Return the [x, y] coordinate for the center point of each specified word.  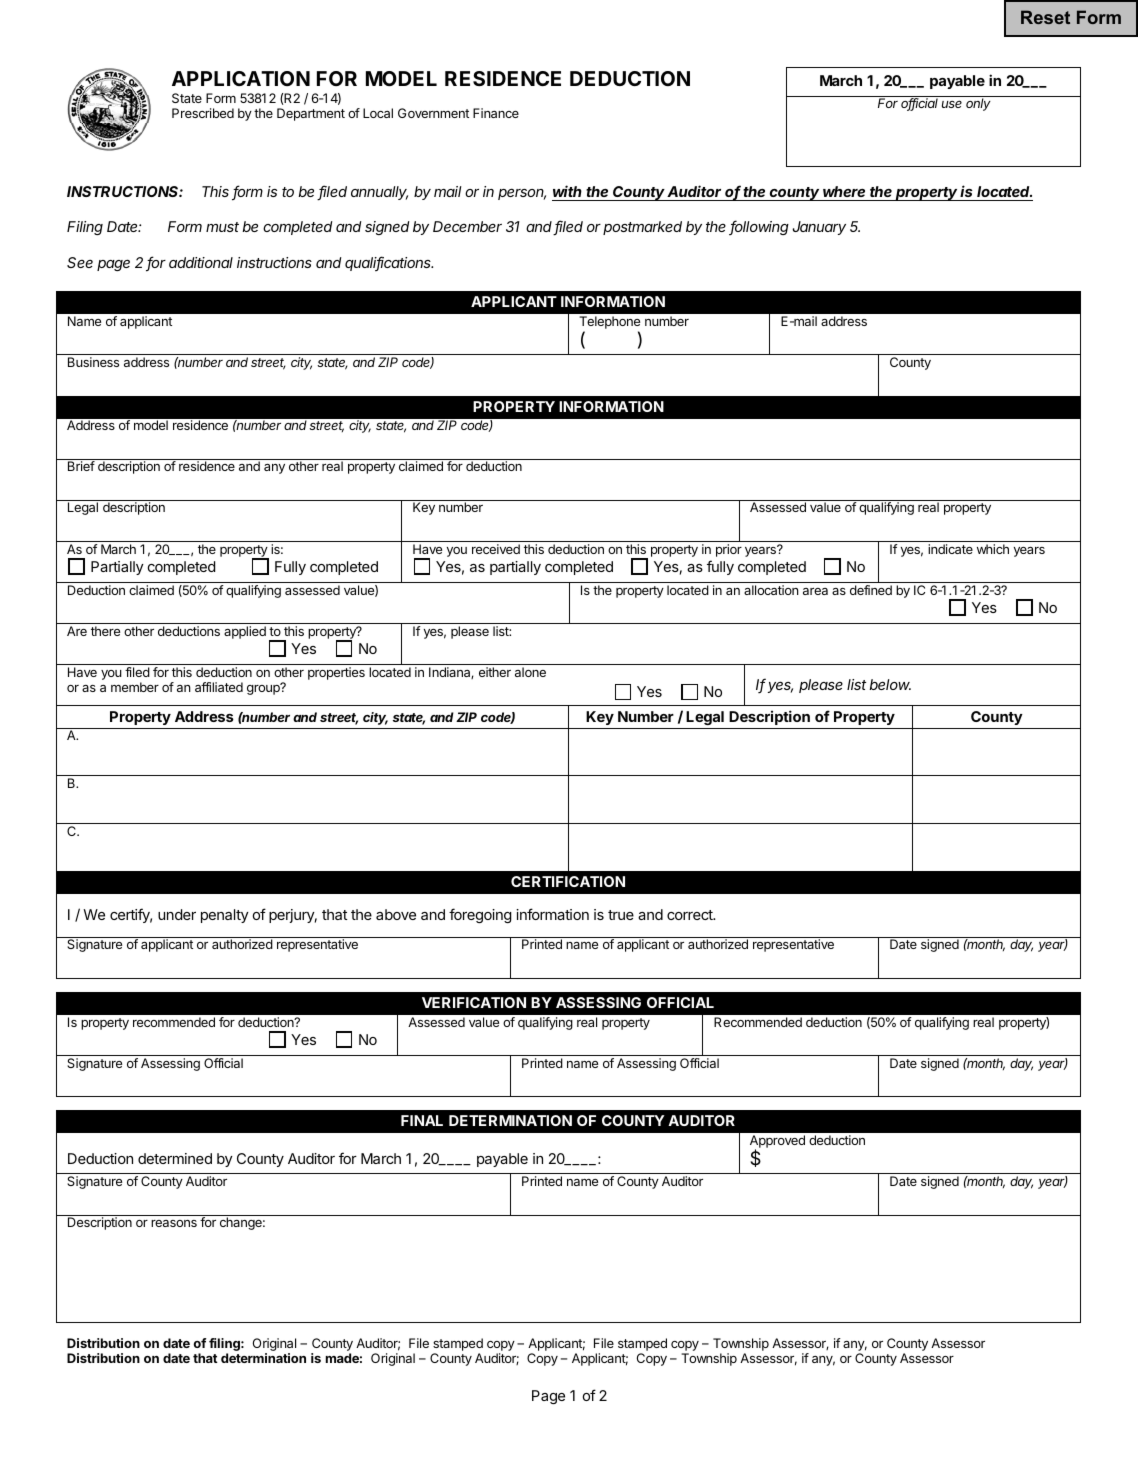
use [952, 104]
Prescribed [203, 113]
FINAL [422, 1120]
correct [691, 915]
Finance [496, 113]
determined [175, 1158]
